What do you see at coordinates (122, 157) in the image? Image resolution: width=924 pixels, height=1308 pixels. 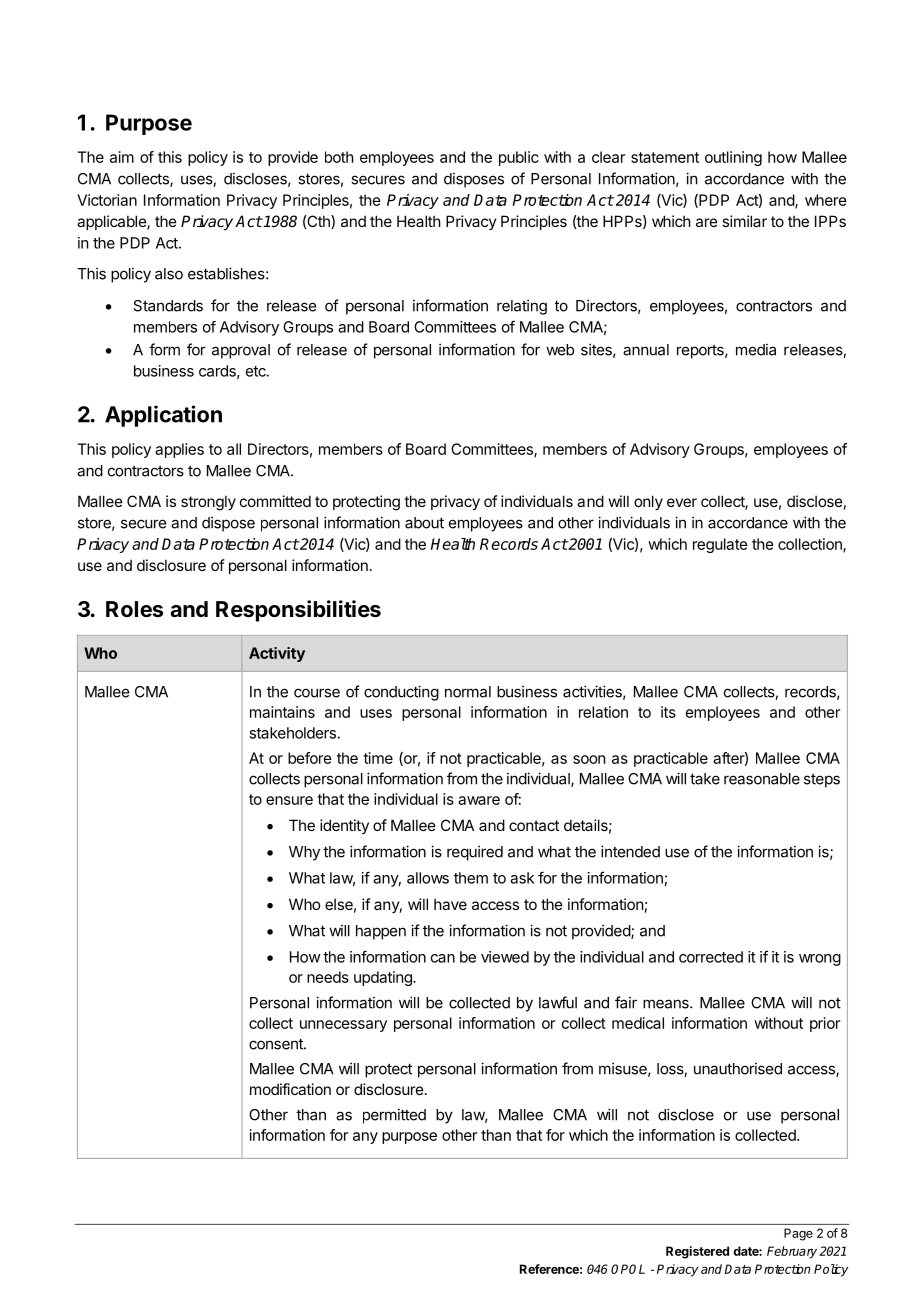 I see `aim` at bounding box center [122, 157].
